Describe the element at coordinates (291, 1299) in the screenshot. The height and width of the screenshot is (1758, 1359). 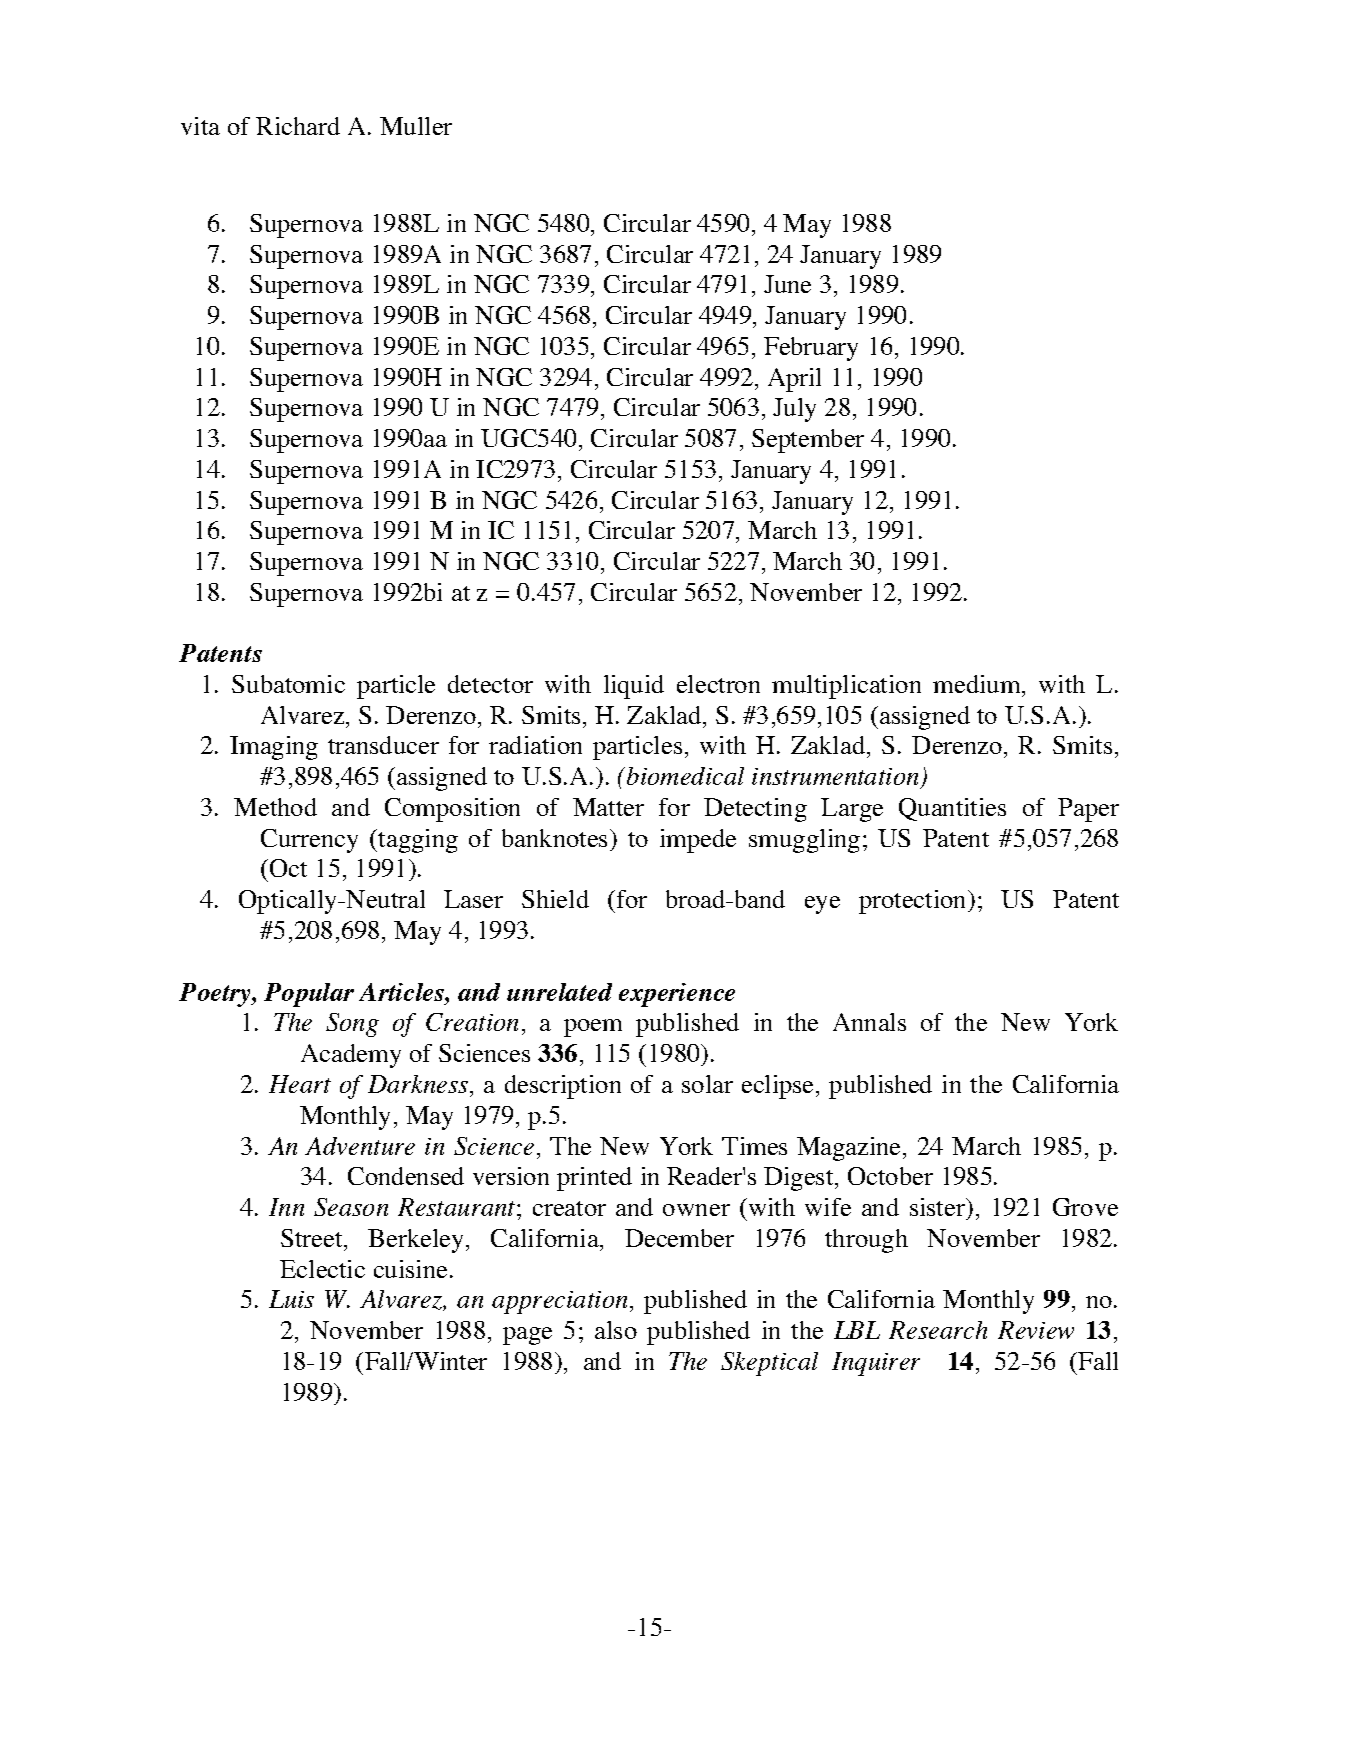
I see `Luis` at that location.
